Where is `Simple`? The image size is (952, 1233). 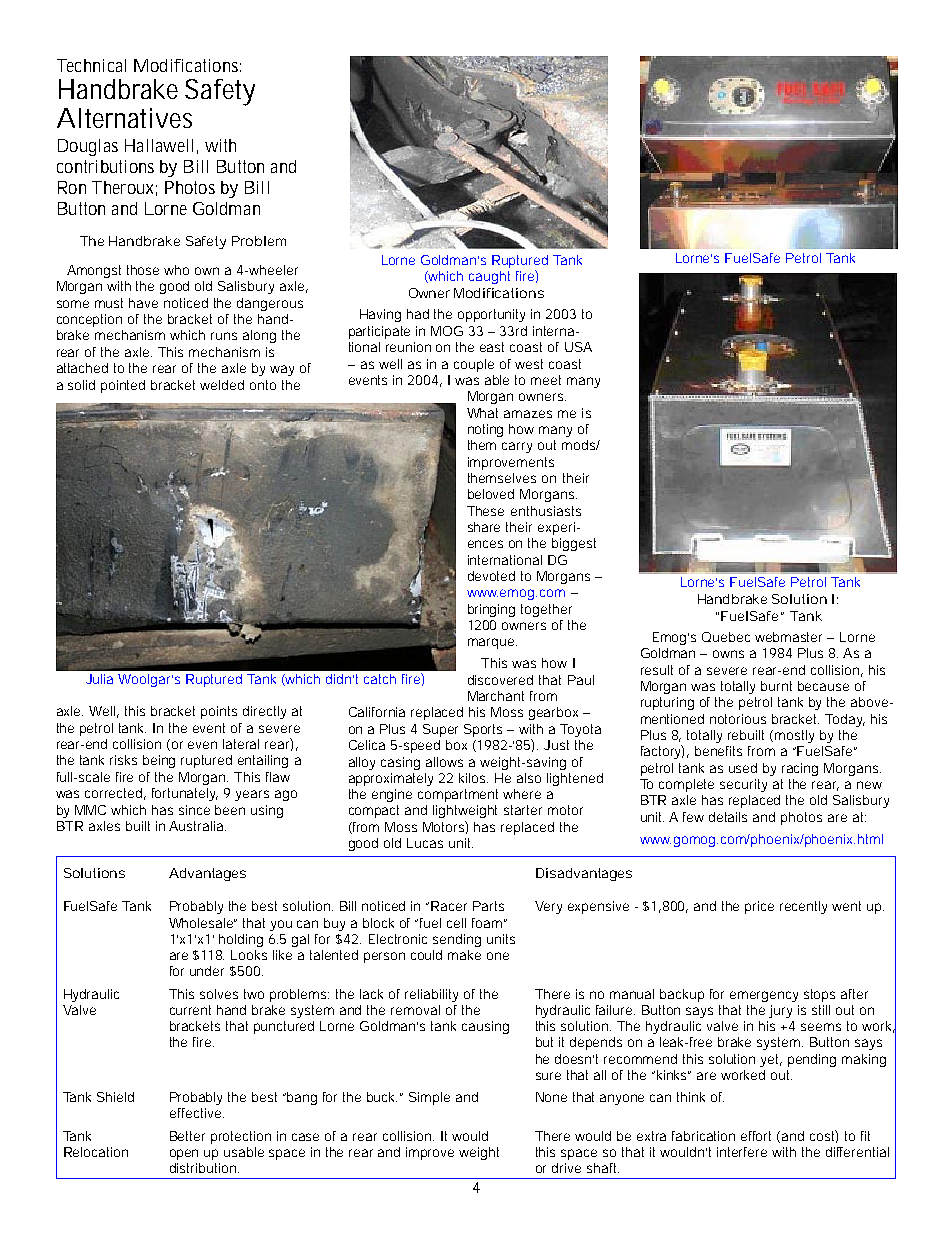
Simple is located at coordinates (429, 1098).
